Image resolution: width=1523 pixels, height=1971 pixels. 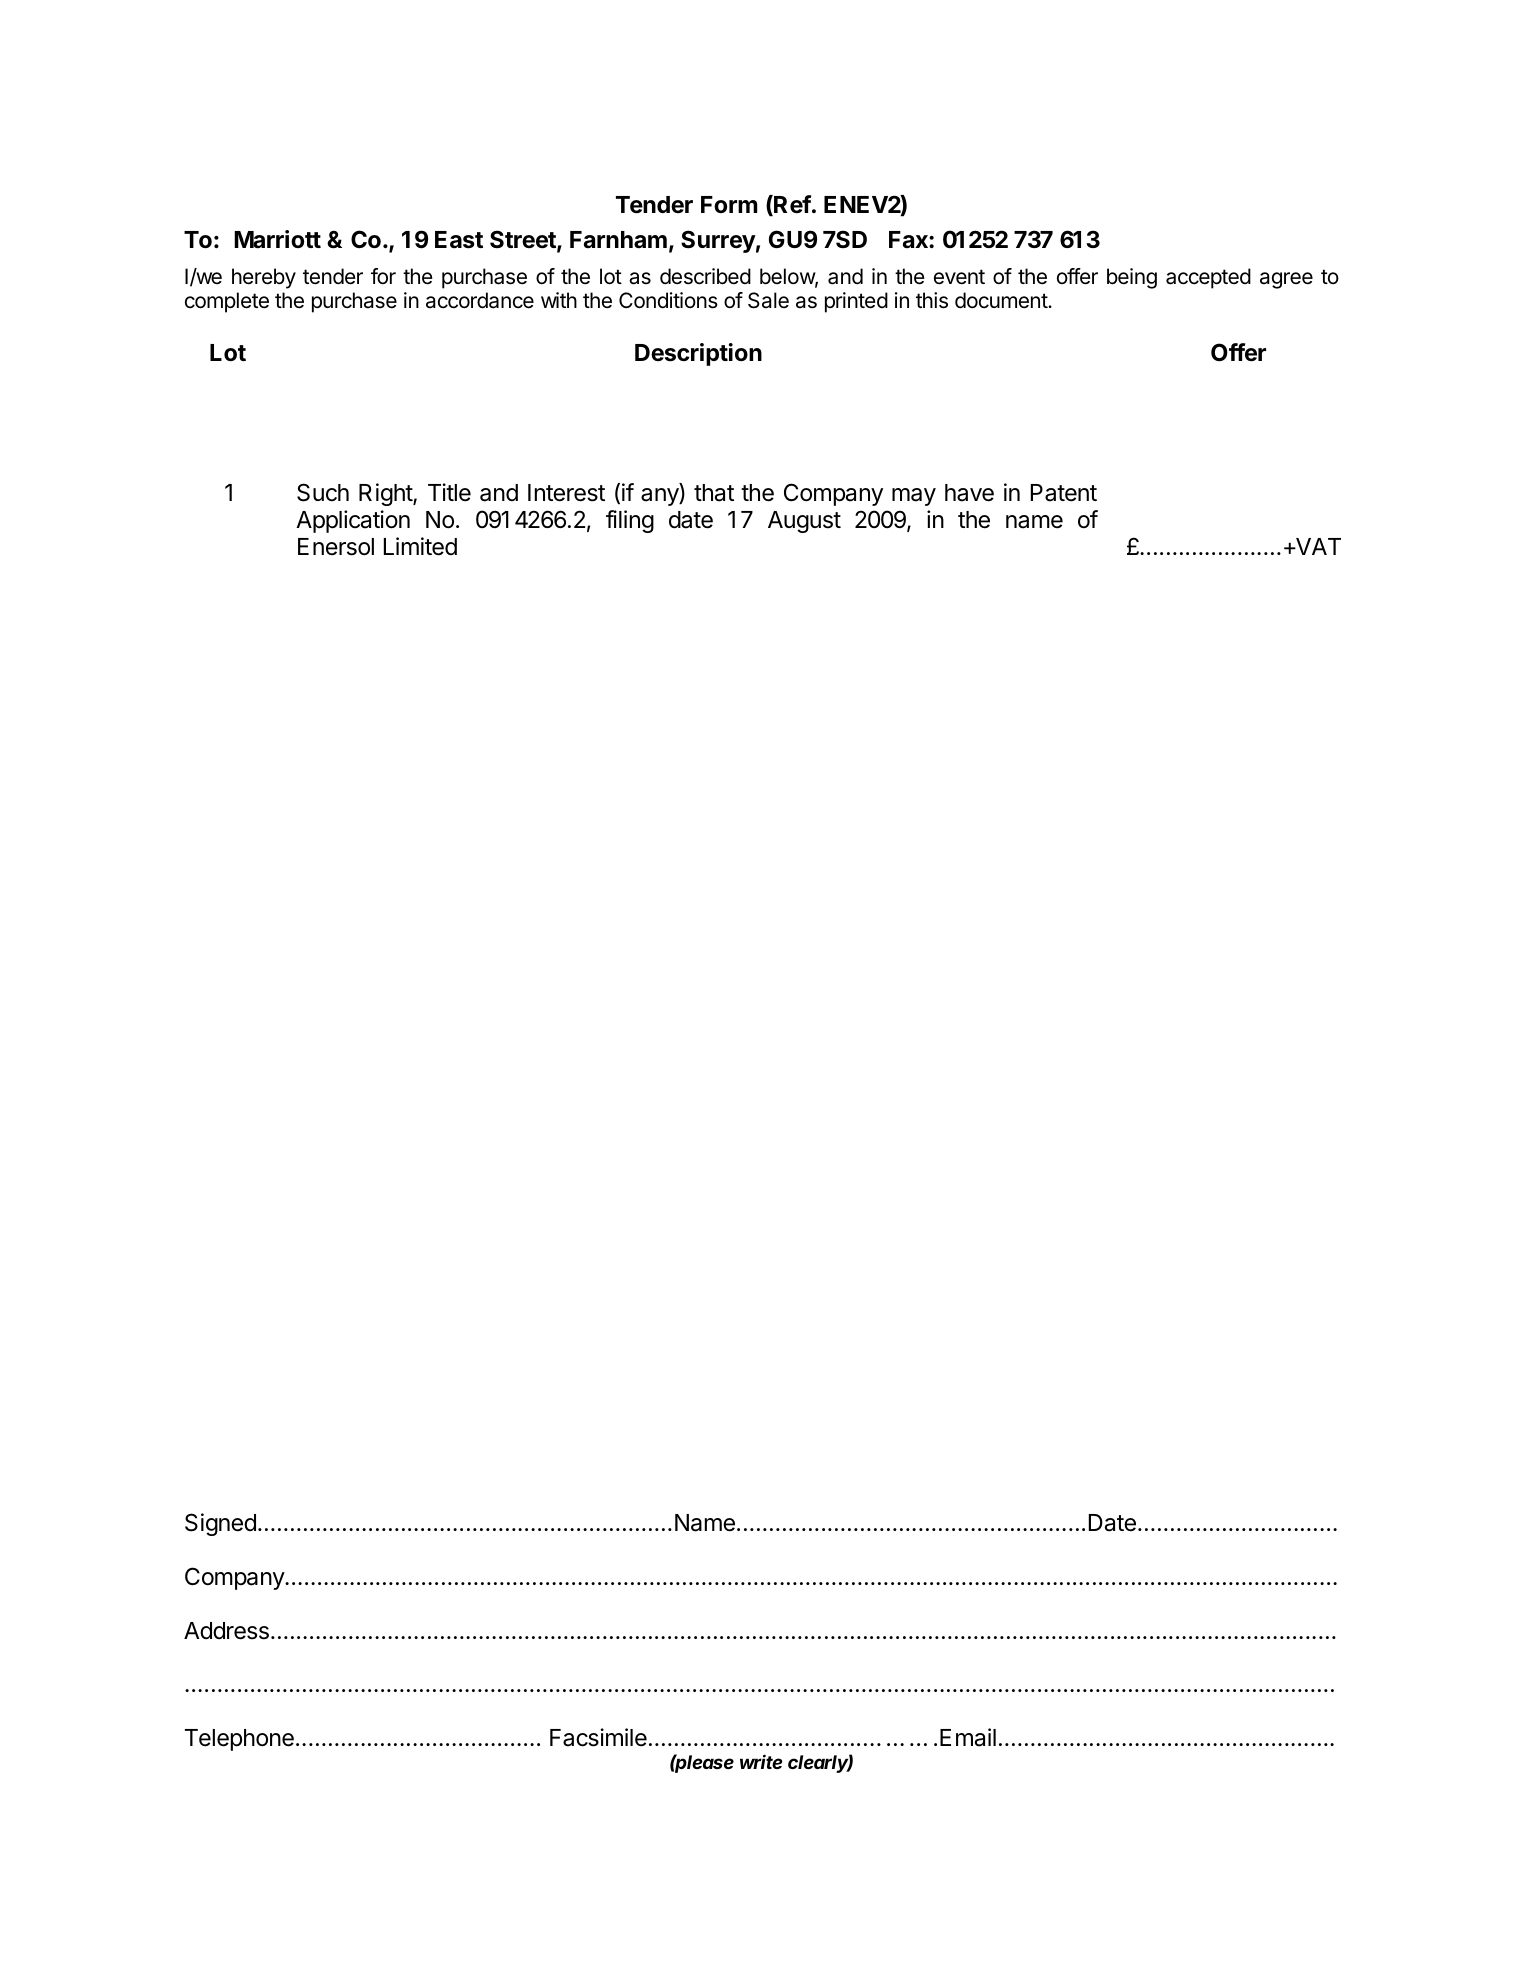 I want to click on Patent, so click(x=1064, y=493).
